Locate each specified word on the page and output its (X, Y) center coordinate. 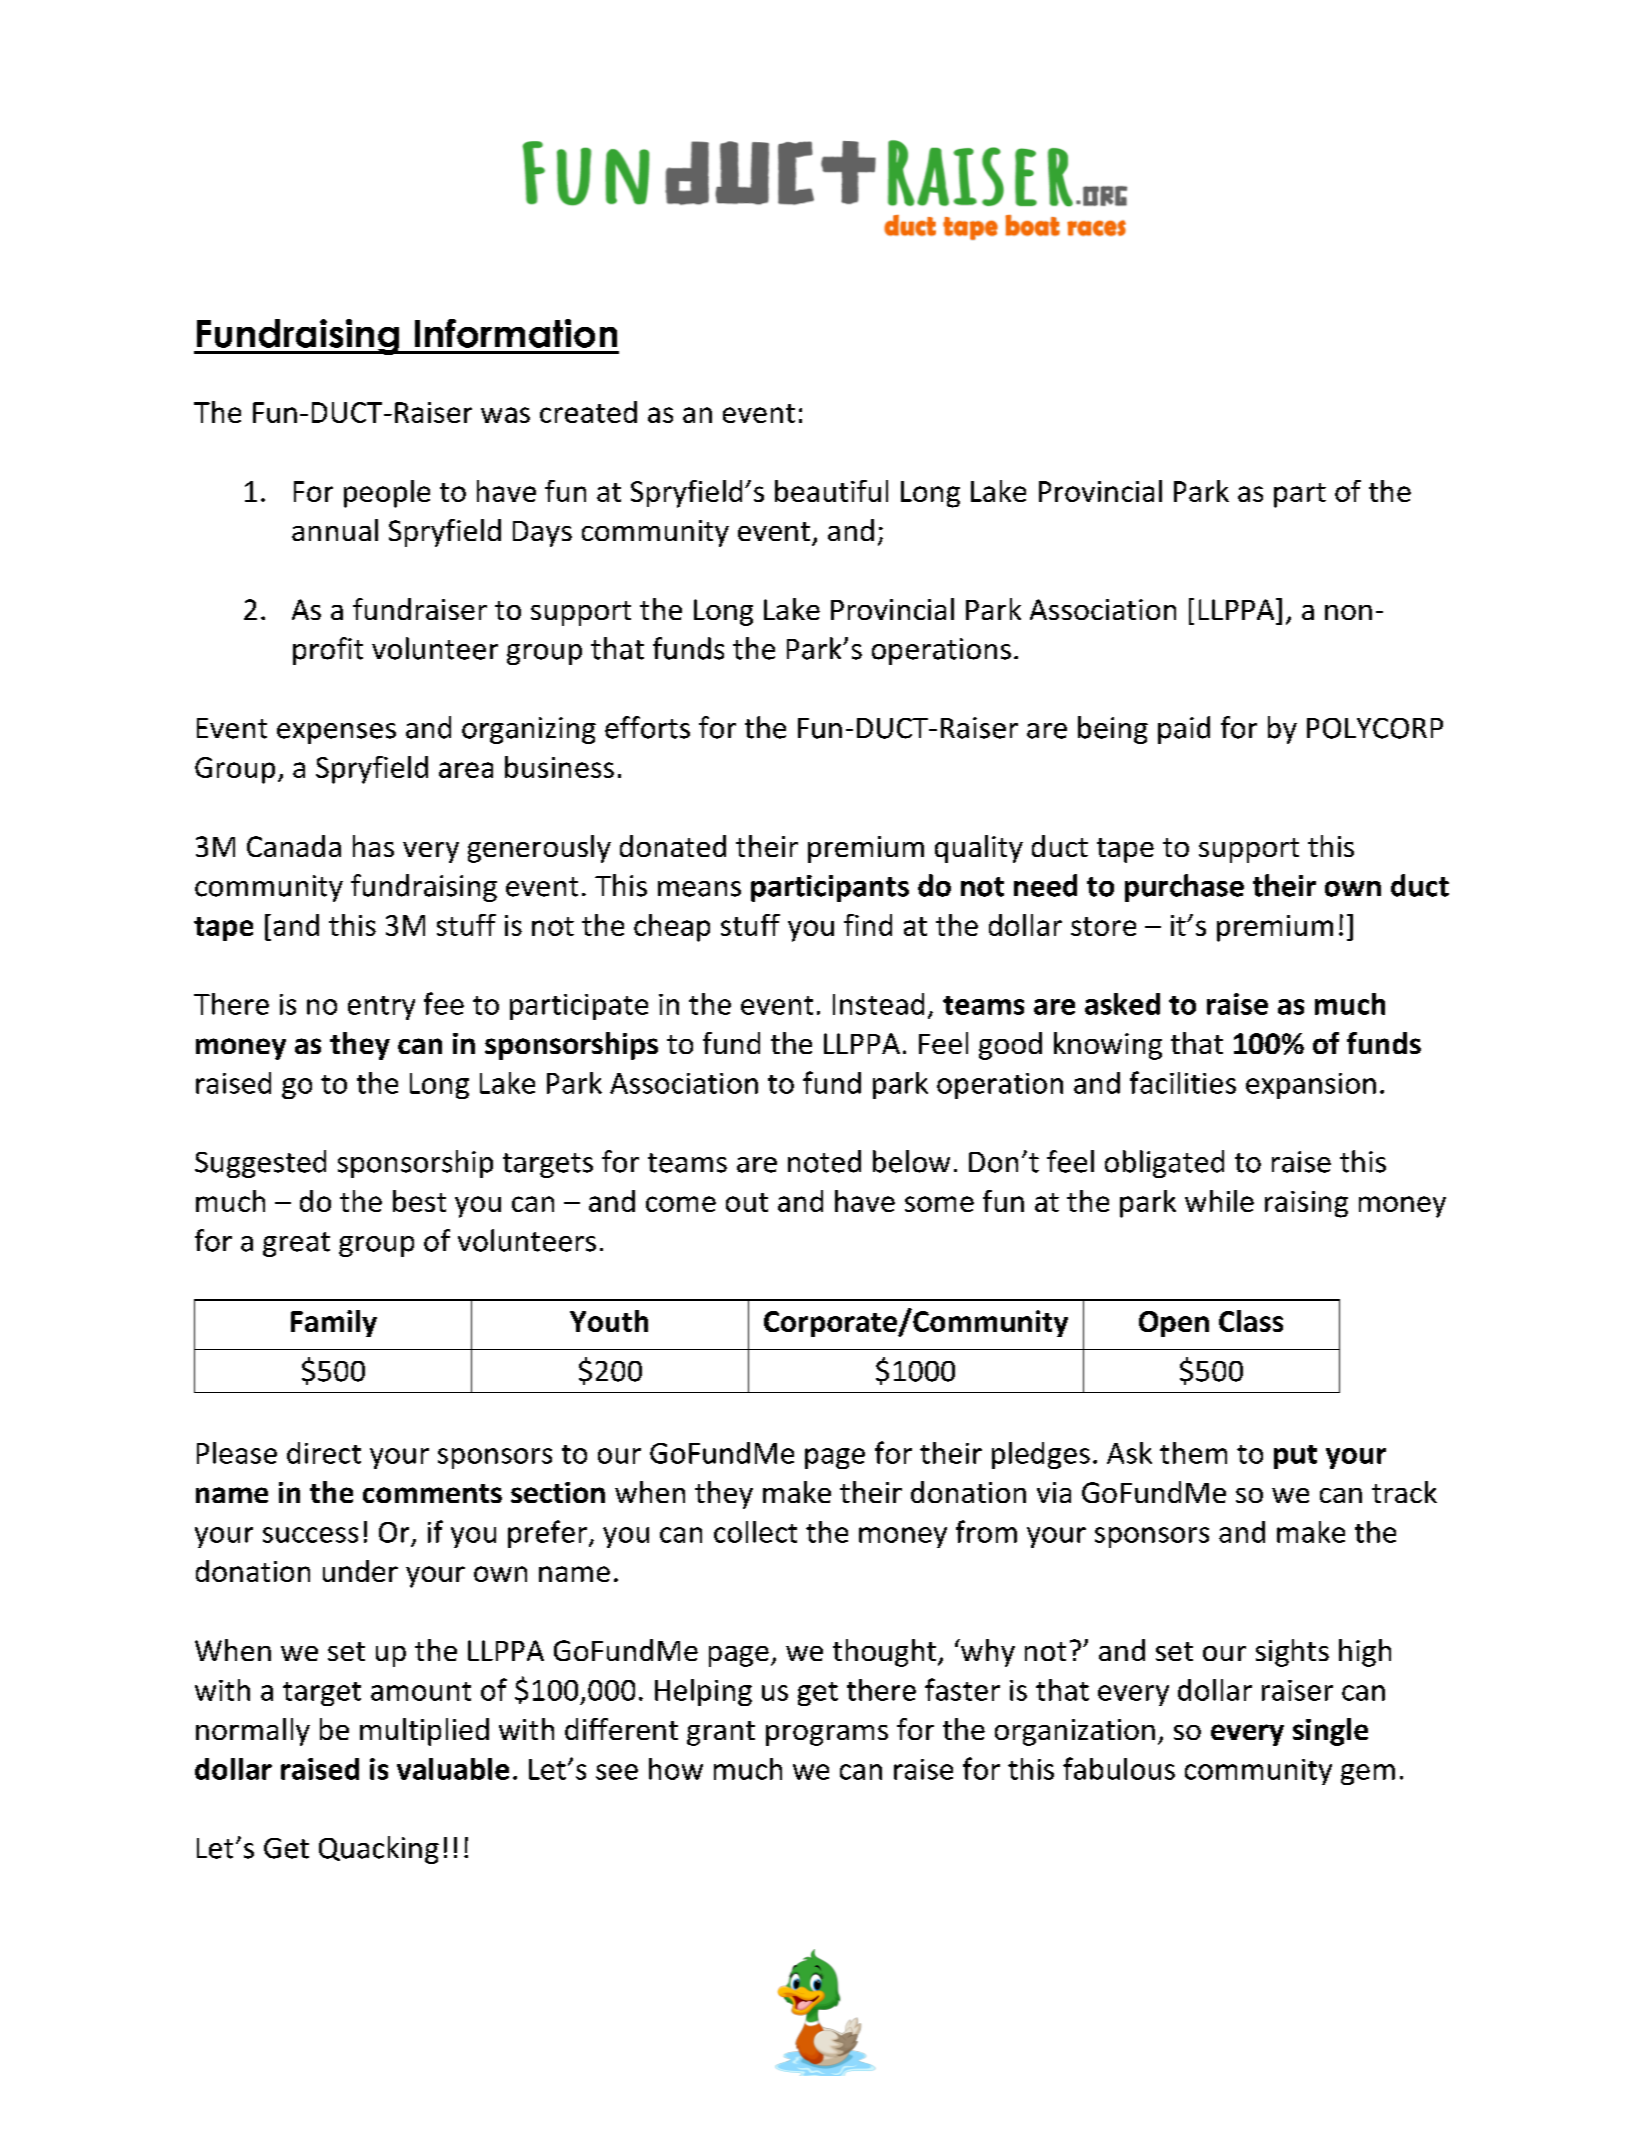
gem (1368, 1774)
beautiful (831, 491)
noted (824, 1161)
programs (827, 1735)
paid (1184, 730)
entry (381, 1008)
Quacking (379, 1850)
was (505, 415)
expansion (1311, 1086)
